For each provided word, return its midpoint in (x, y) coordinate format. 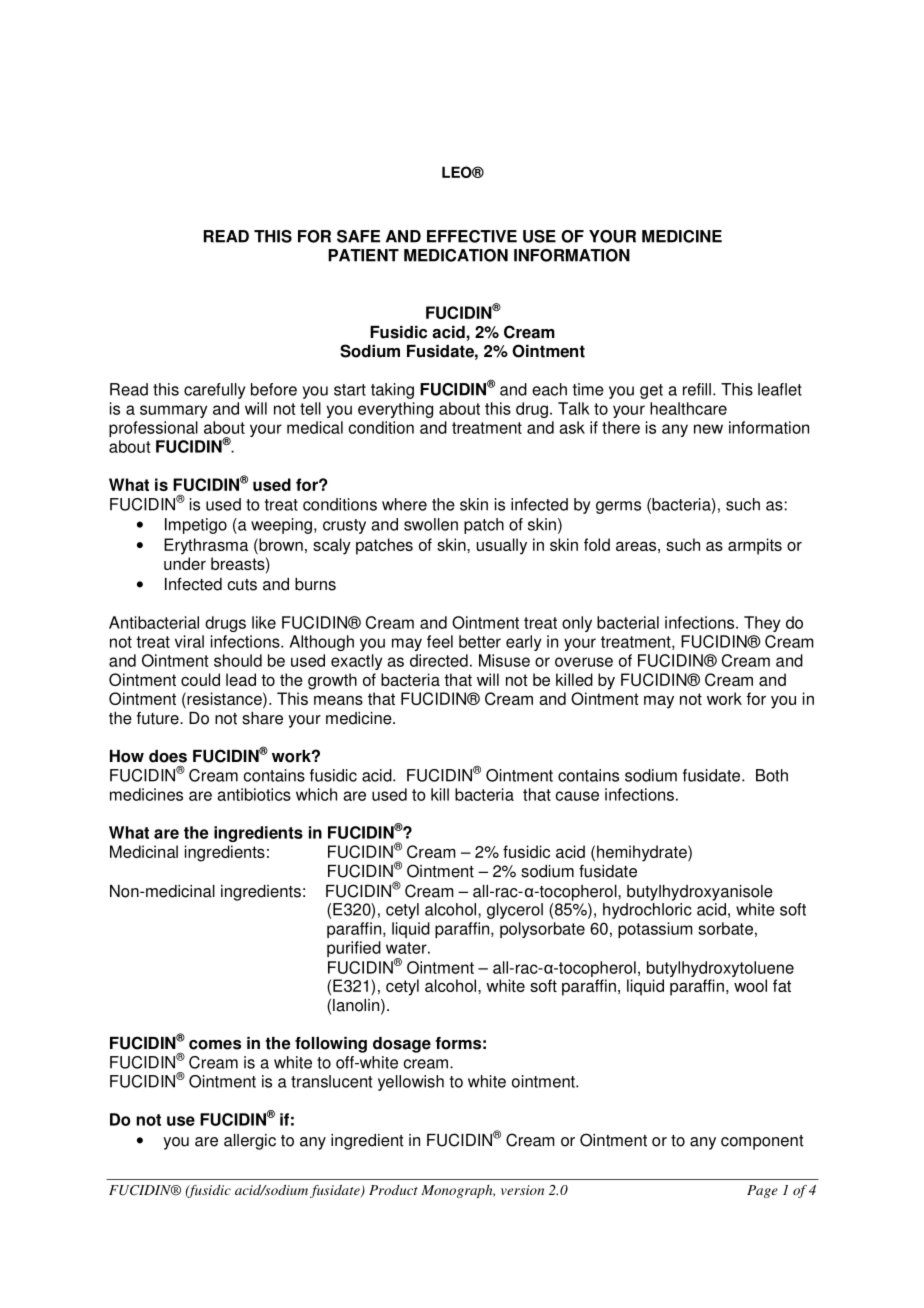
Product (393, 1190)
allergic (250, 1142)
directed (439, 660)
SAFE (358, 236)
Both (772, 775)
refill (697, 389)
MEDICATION (456, 255)
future (159, 718)
